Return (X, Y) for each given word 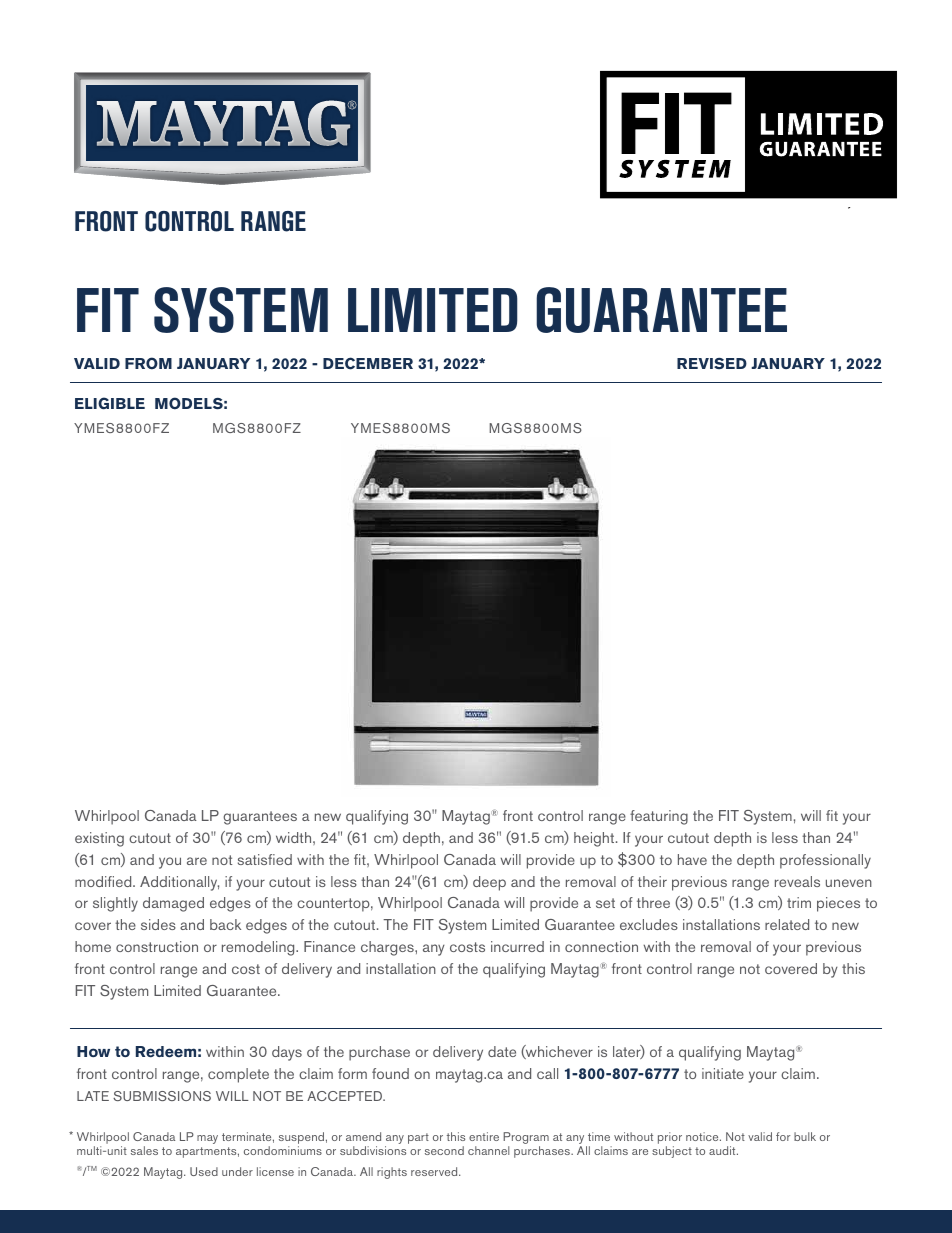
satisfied (265, 859)
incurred (517, 946)
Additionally (179, 883)
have (692, 859)
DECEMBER (368, 363)
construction (157, 946)
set (605, 903)
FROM (148, 363)
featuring (659, 817)
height (595, 839)
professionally (825, 861)
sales (144, 1150)
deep (489, 883)
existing (99, 839)
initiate (723, 1073)
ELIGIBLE (110, 403)
